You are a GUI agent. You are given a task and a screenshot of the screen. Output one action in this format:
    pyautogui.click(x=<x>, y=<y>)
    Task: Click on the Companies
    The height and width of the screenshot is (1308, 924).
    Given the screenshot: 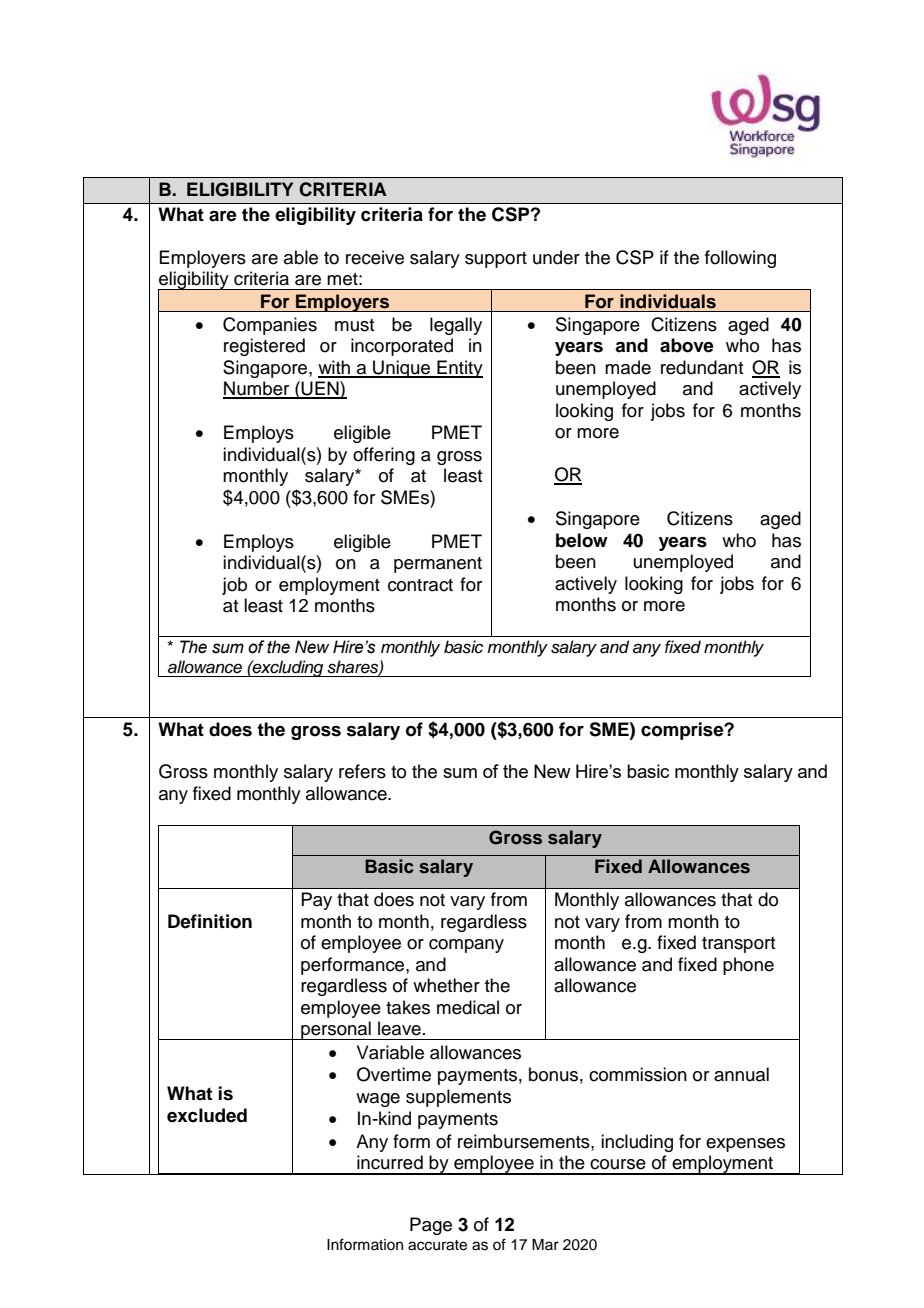 What is the action you would take?
    pyautogui.click(x=270, y=326)
